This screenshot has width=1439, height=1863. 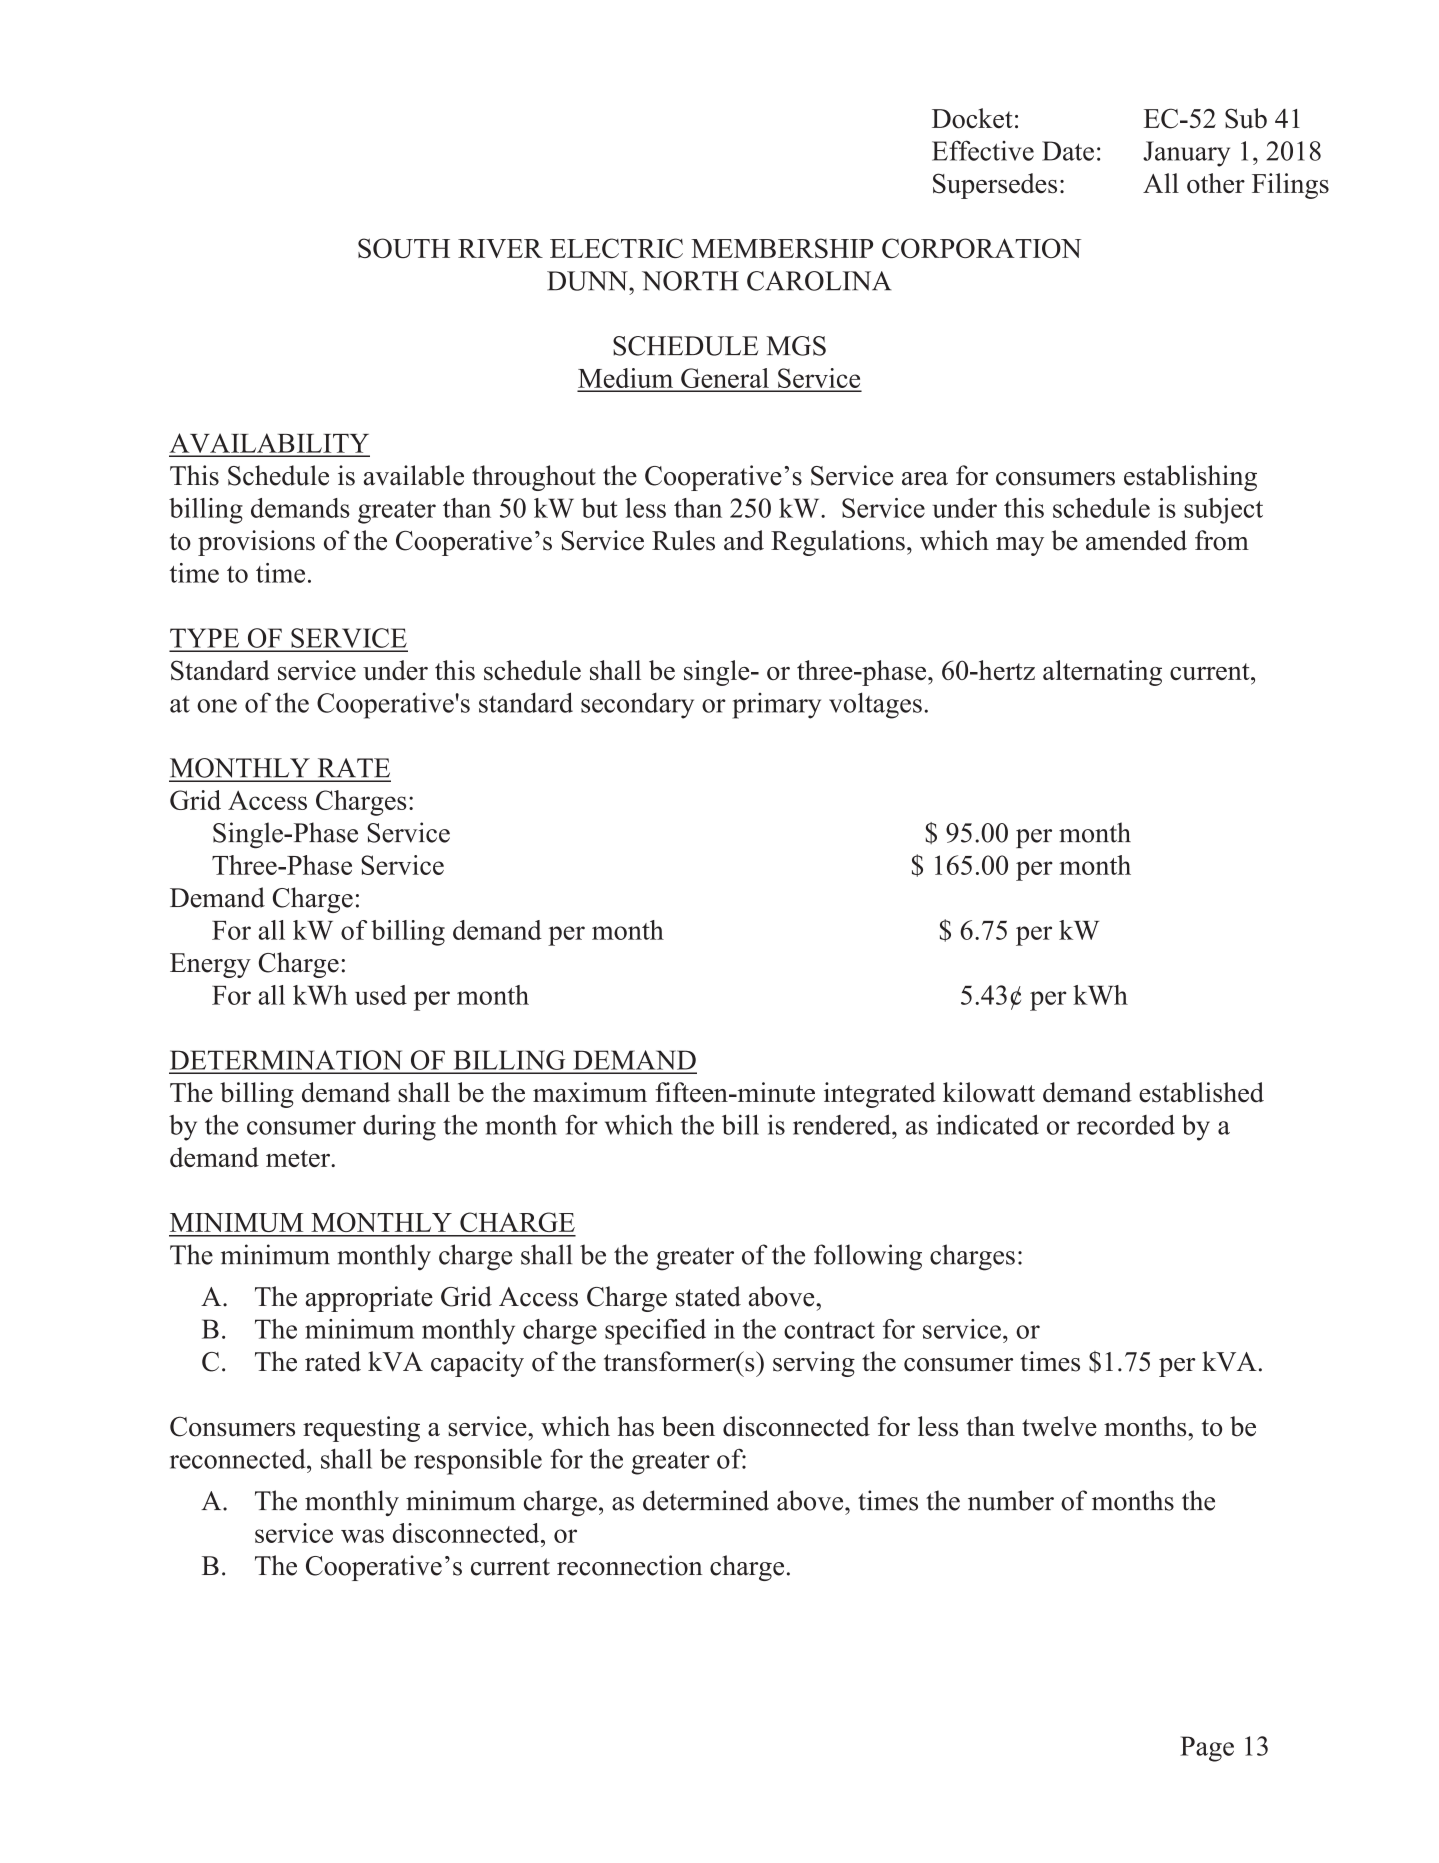 I want to click on January, so click(x=1186, y=154).
